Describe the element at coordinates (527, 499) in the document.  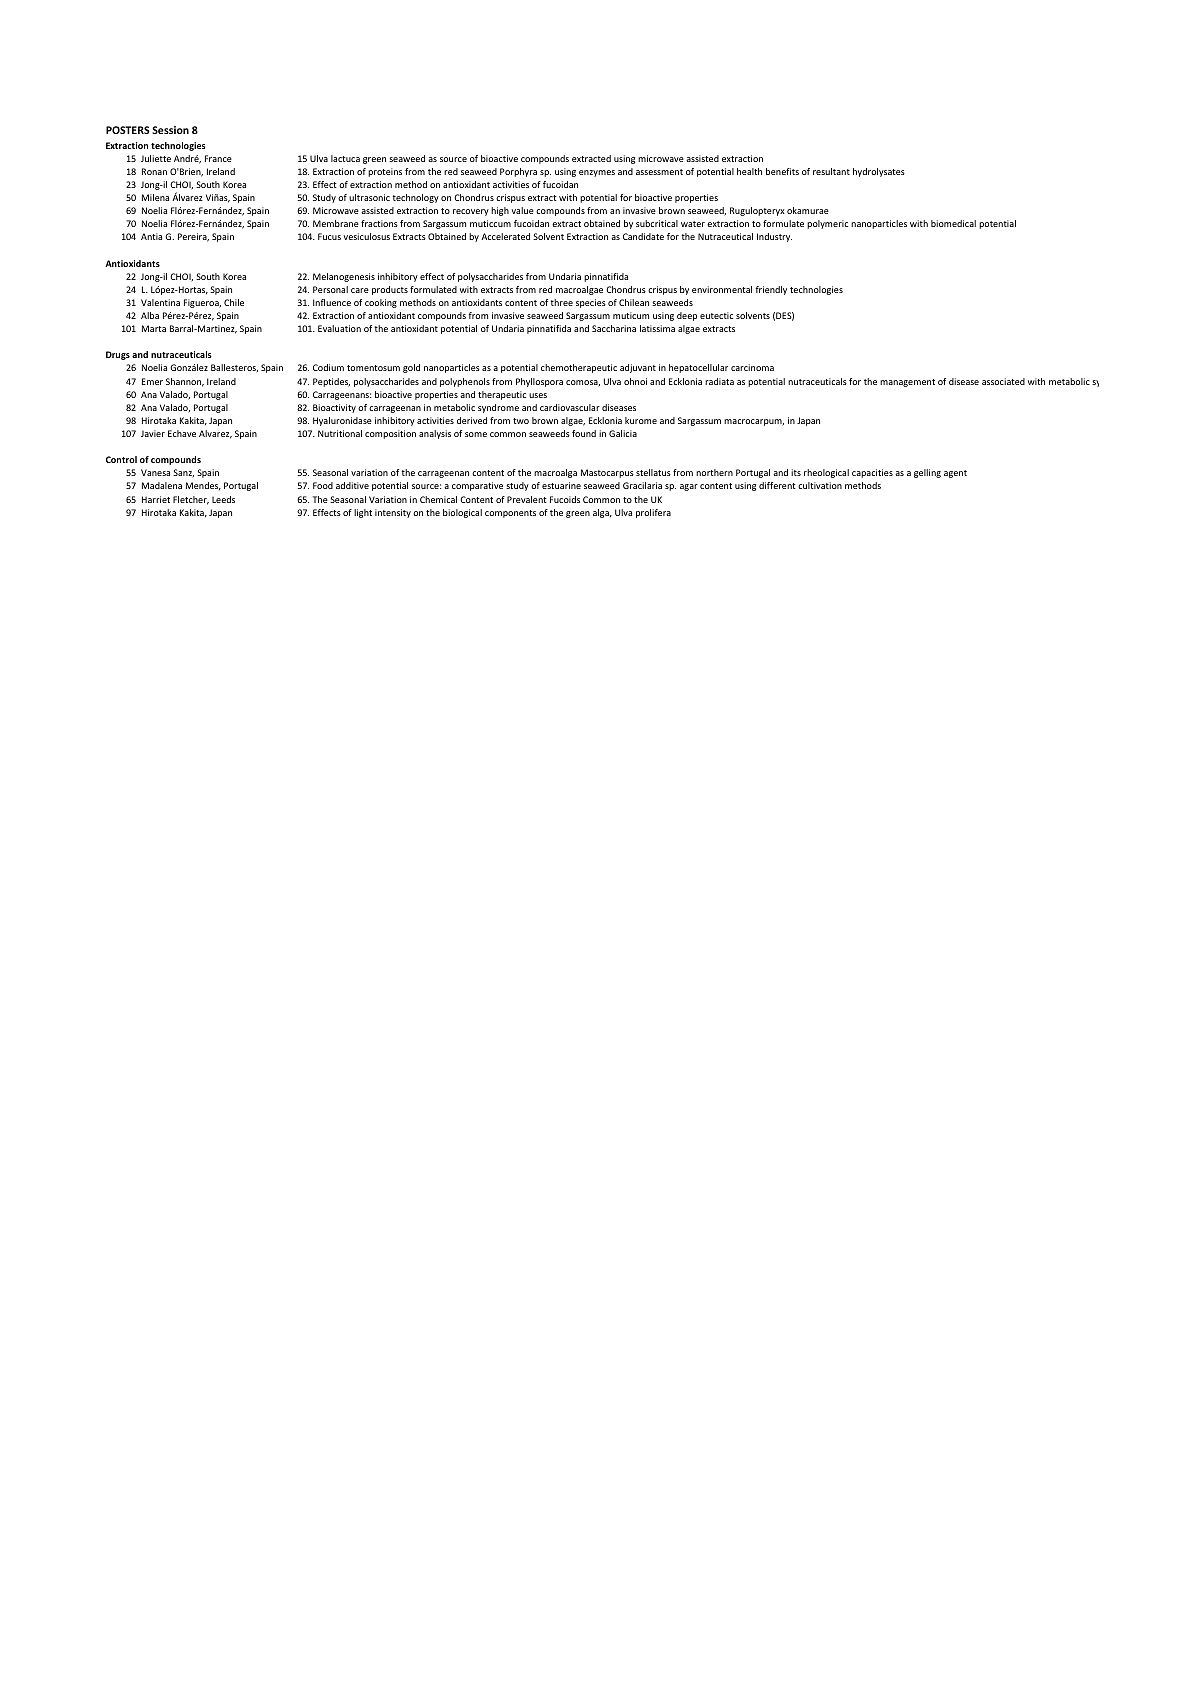
I see `Prevalent` at that location.
